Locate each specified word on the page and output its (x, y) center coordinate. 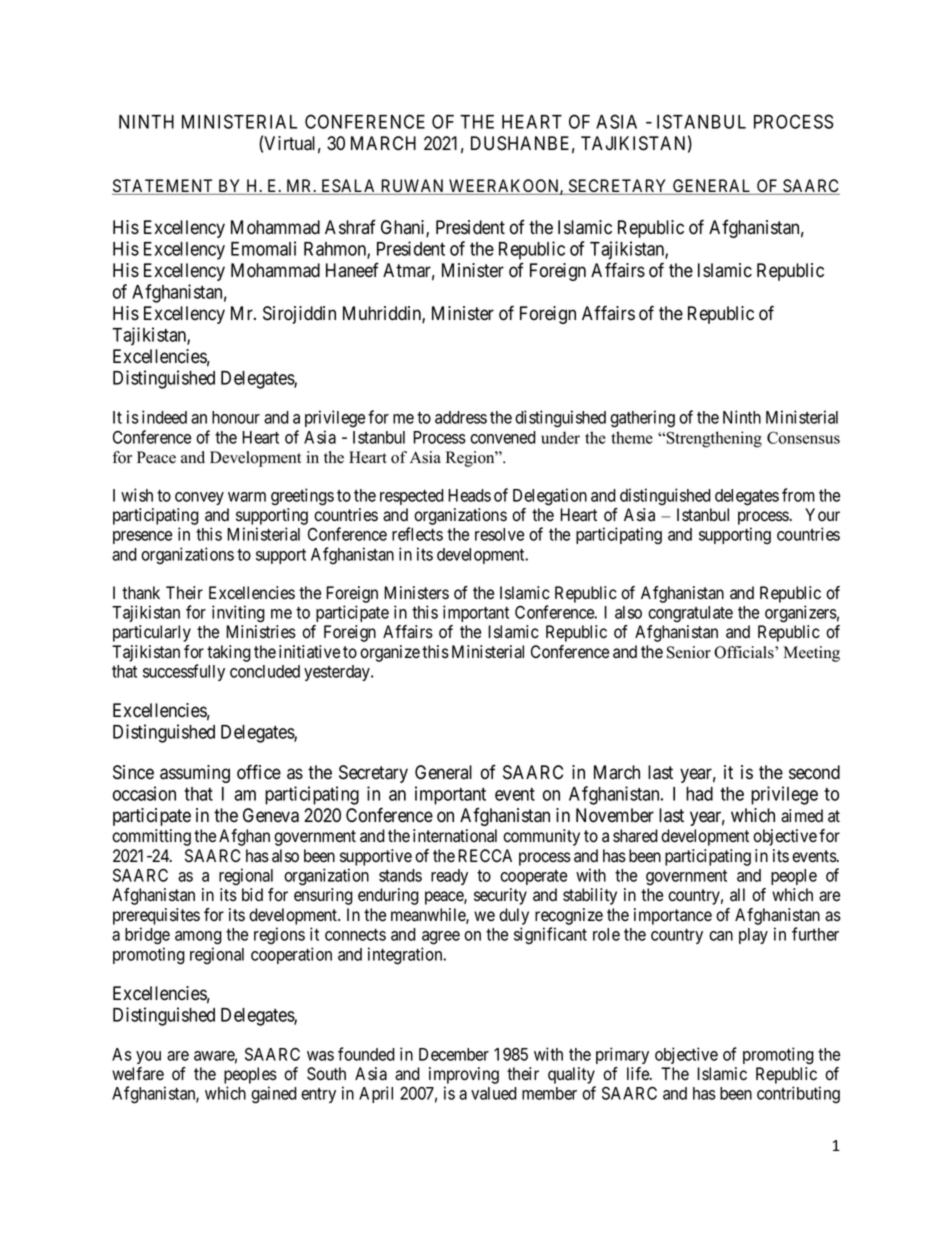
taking (229, 653)
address (461, 417)
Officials (745, 652)
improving (464, 1075)
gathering (642, 419)
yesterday (338, 673)
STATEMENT (164, 187)
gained (274, 1095)
